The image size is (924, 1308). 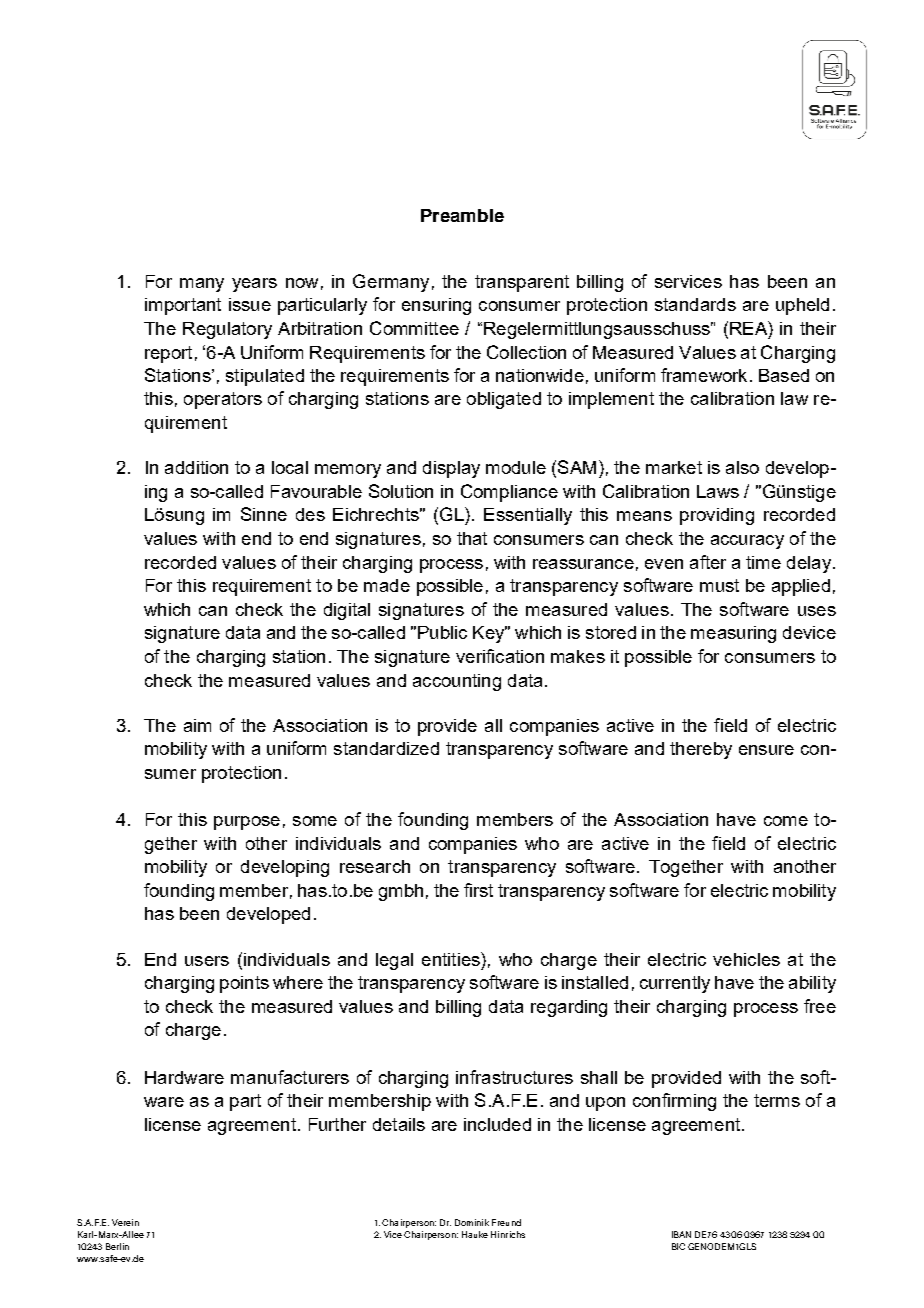 I want to click on Verein, so click(x=125, y=1222).
